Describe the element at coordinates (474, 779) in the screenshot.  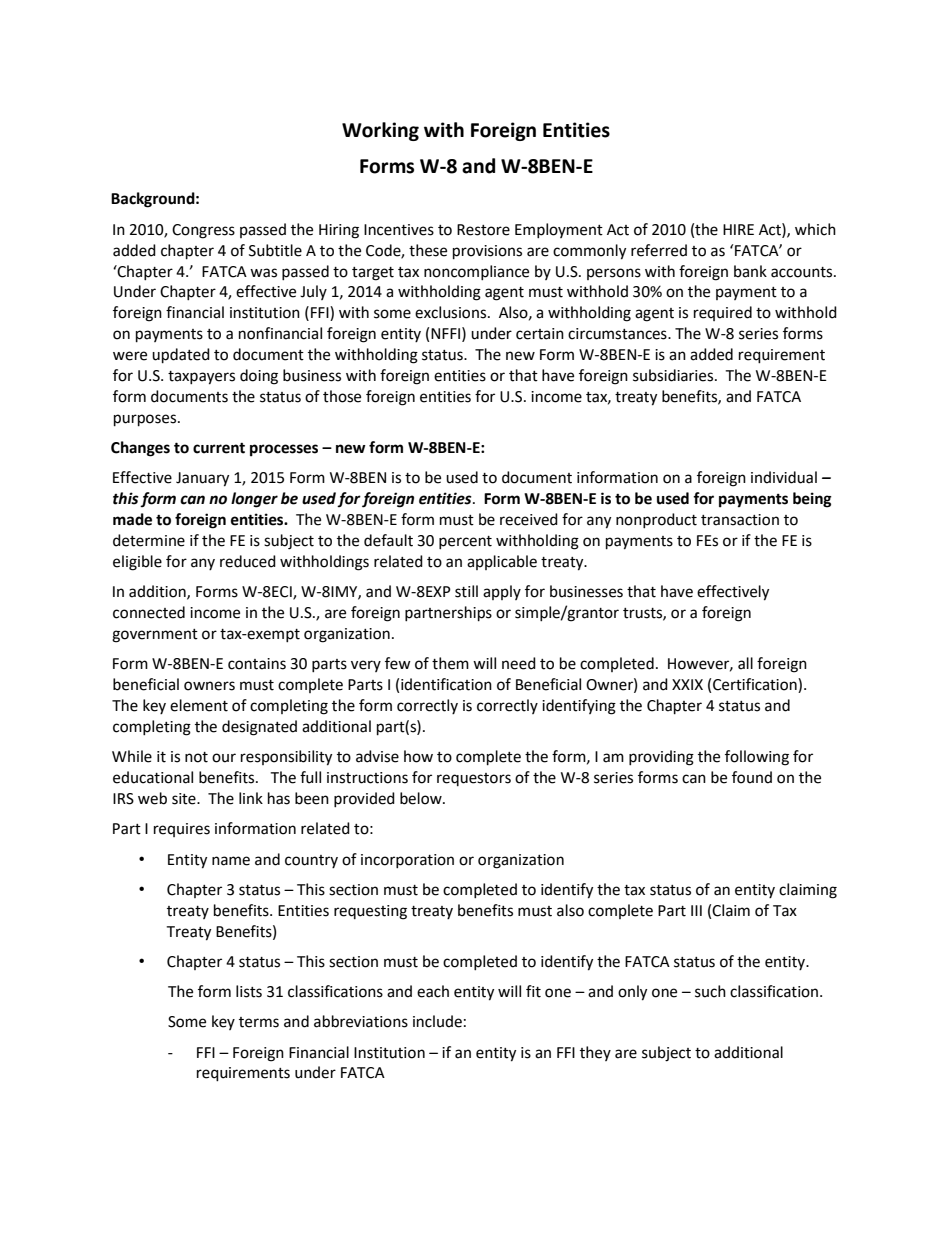
I see `requestors` at that location.
